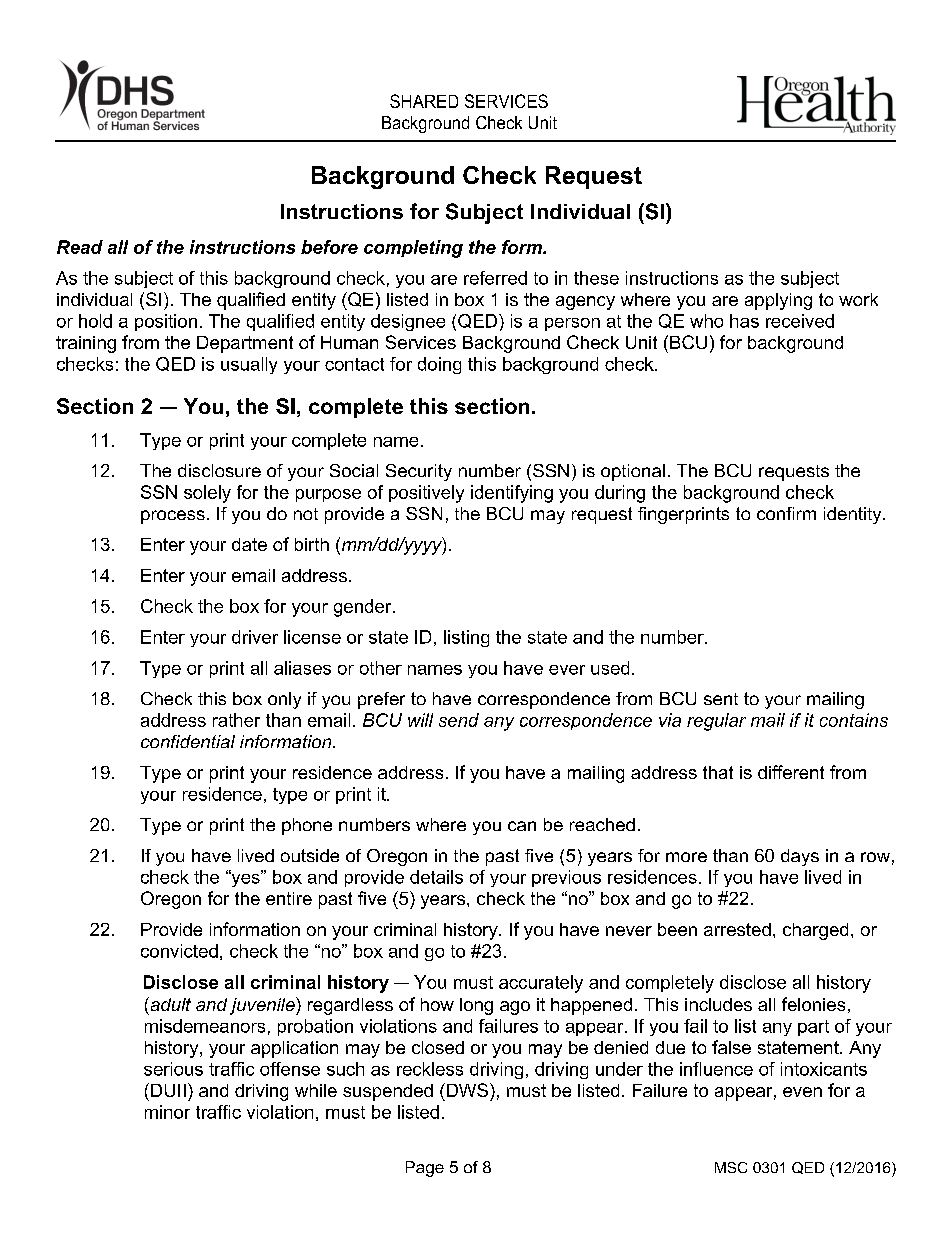  Describe the element at coordinates (167, 1112) in the document. I see `minor` at that location.
